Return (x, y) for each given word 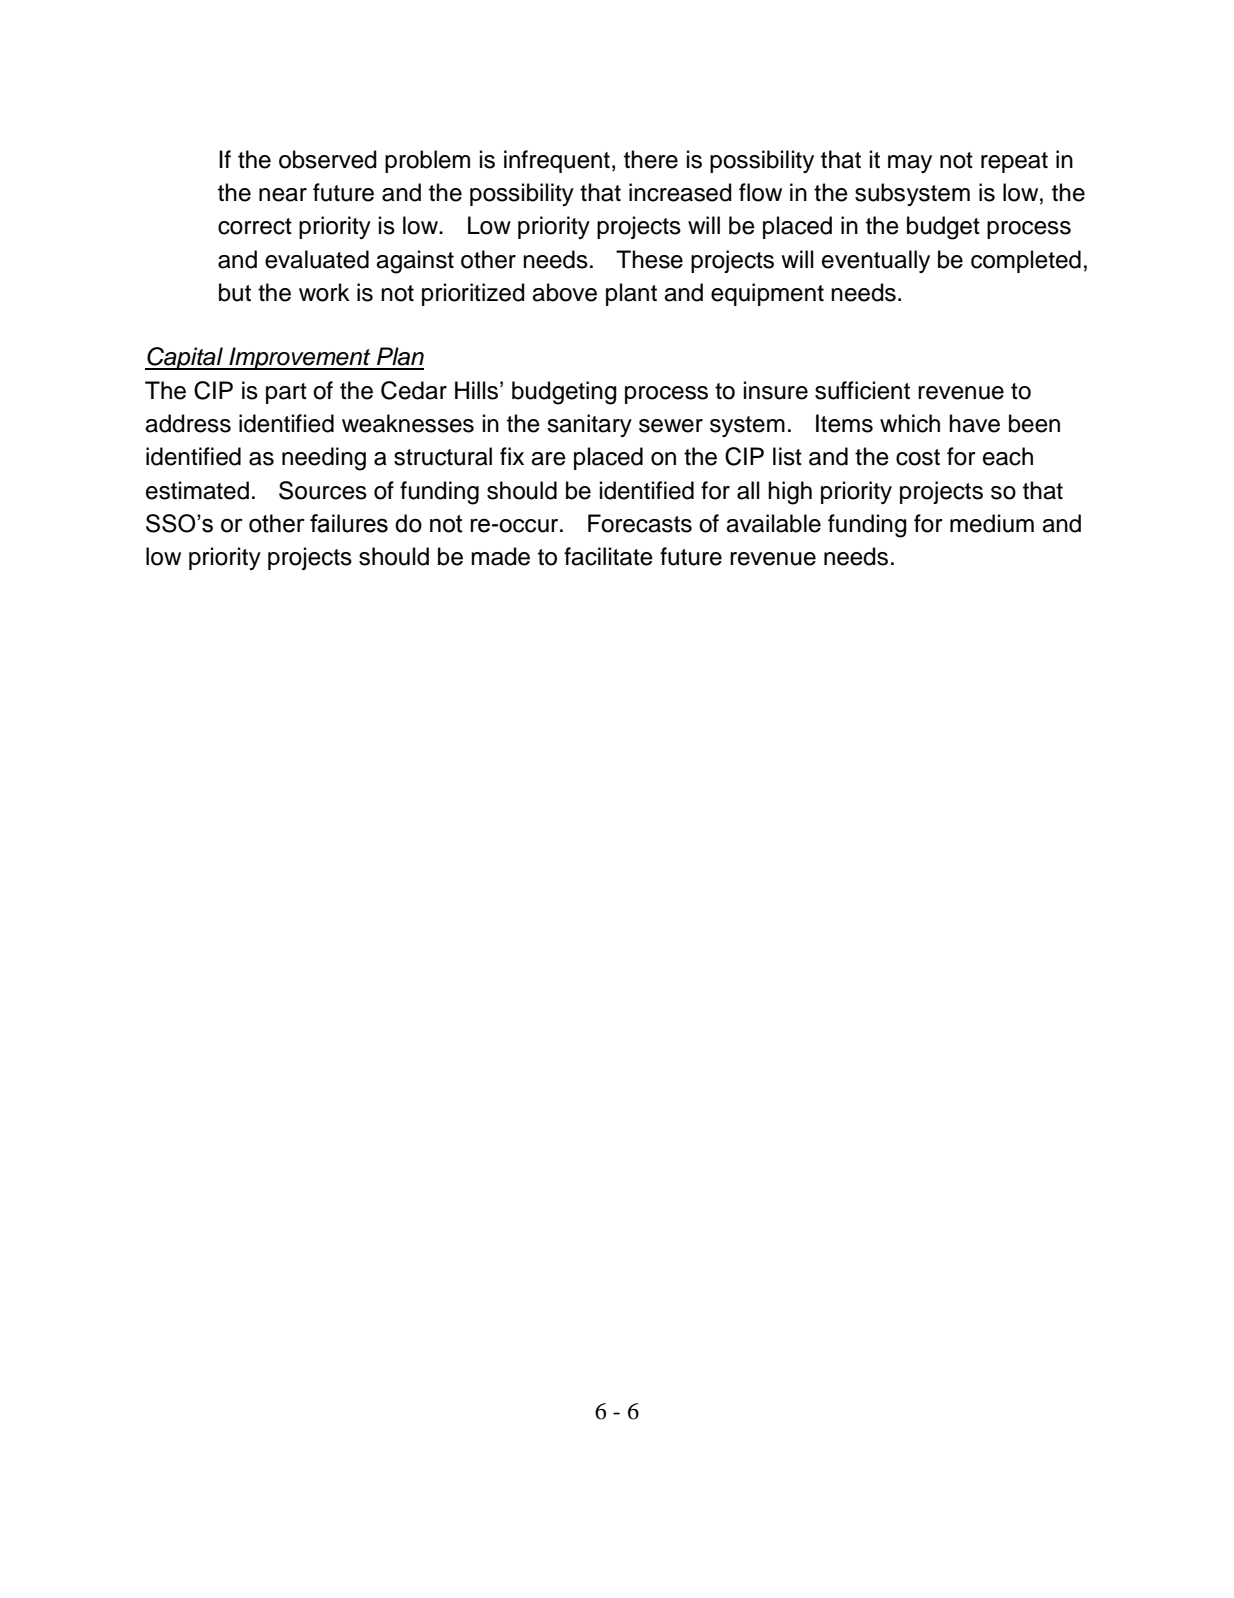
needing (324, 459)
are (548, 459)
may (910, 164)
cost (918, 457)
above (564, 292)
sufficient (862, 390)
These (649, 259)
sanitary (589, 425)
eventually (876, 261)
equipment (767, 294)
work (324, 292)
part (286, 393)
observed (328, 159)
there (651, 159)
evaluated (317, 259)
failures (349, 523)
